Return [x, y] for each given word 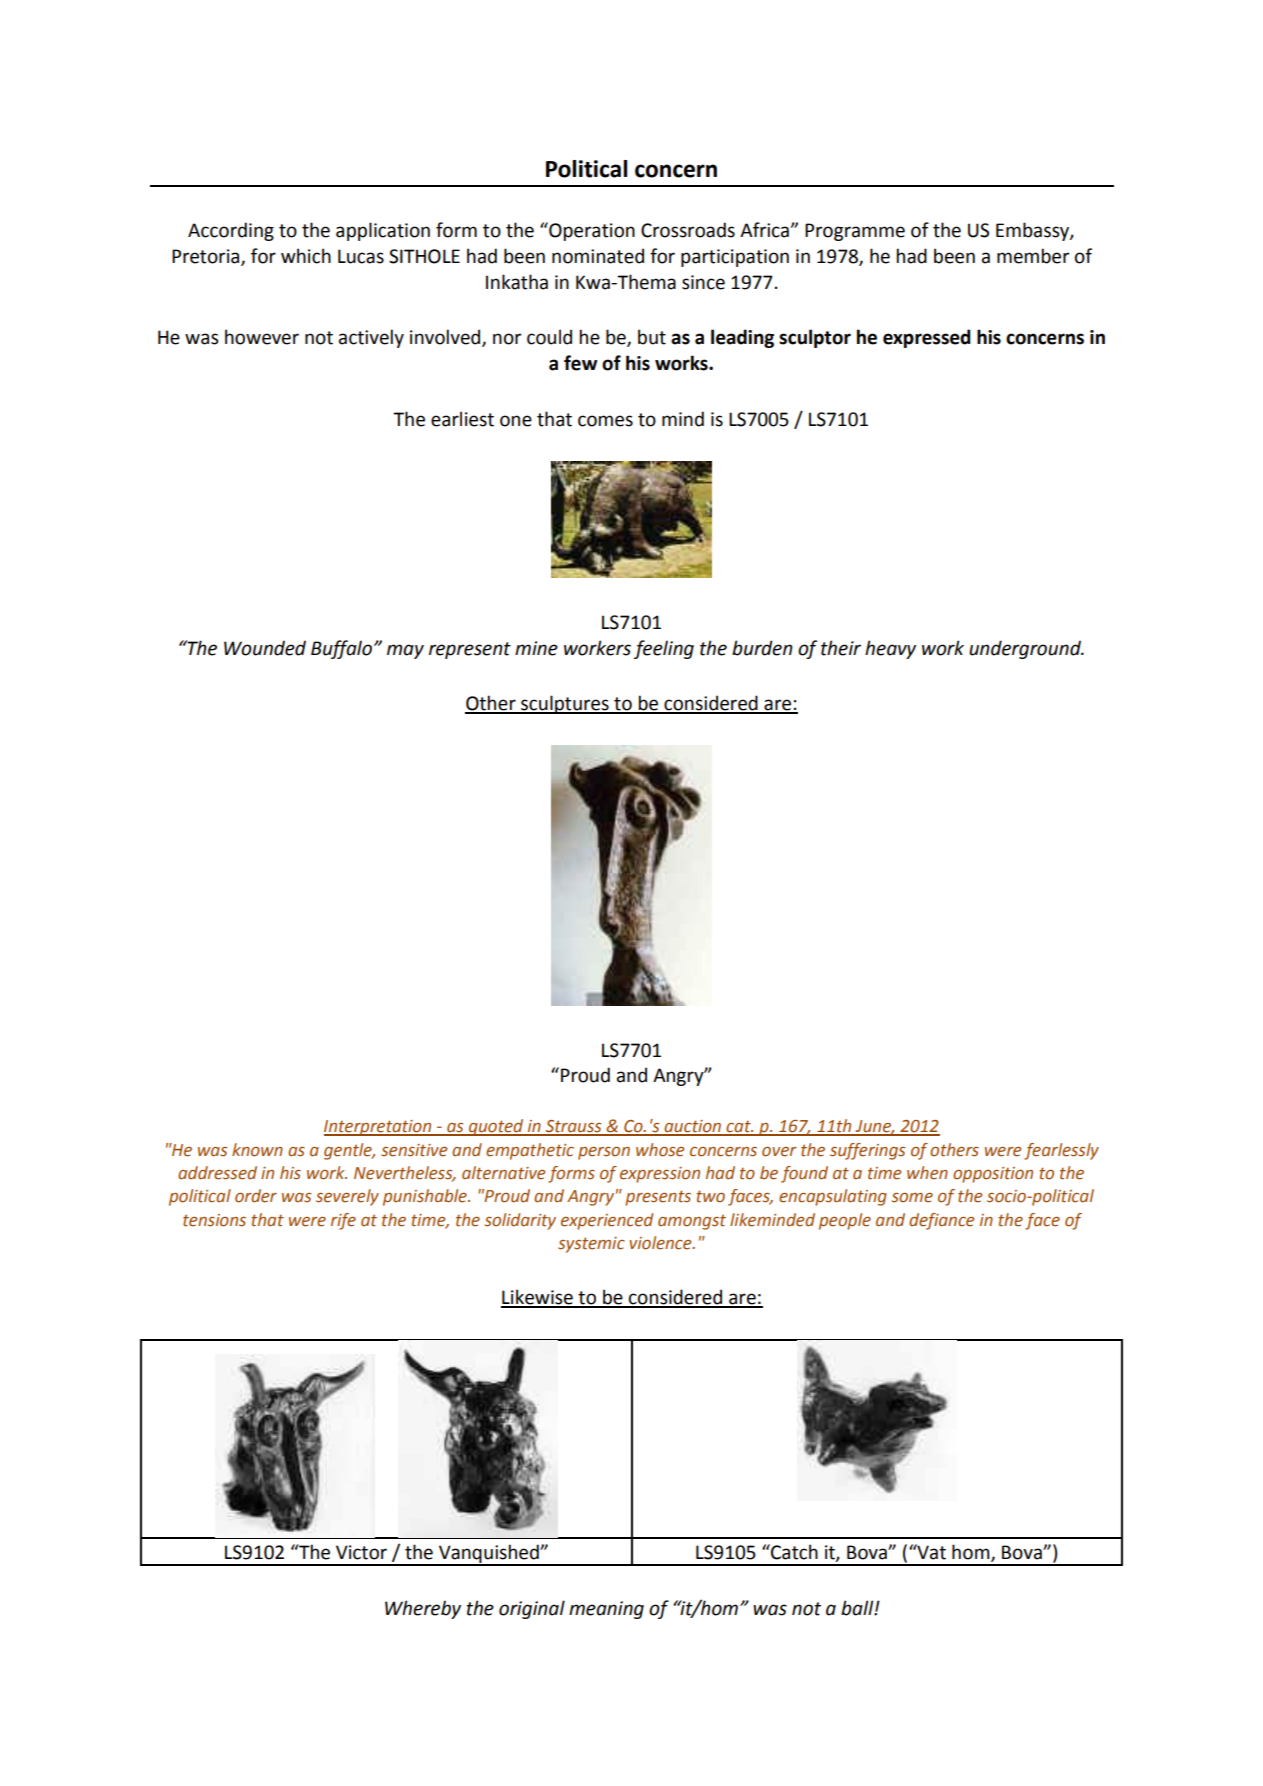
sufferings [867, 1151]
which [306, 256]
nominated [598, 256]
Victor [361, 1552]
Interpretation [379, 1128]
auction [692, 1127]
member [1033, 256]
